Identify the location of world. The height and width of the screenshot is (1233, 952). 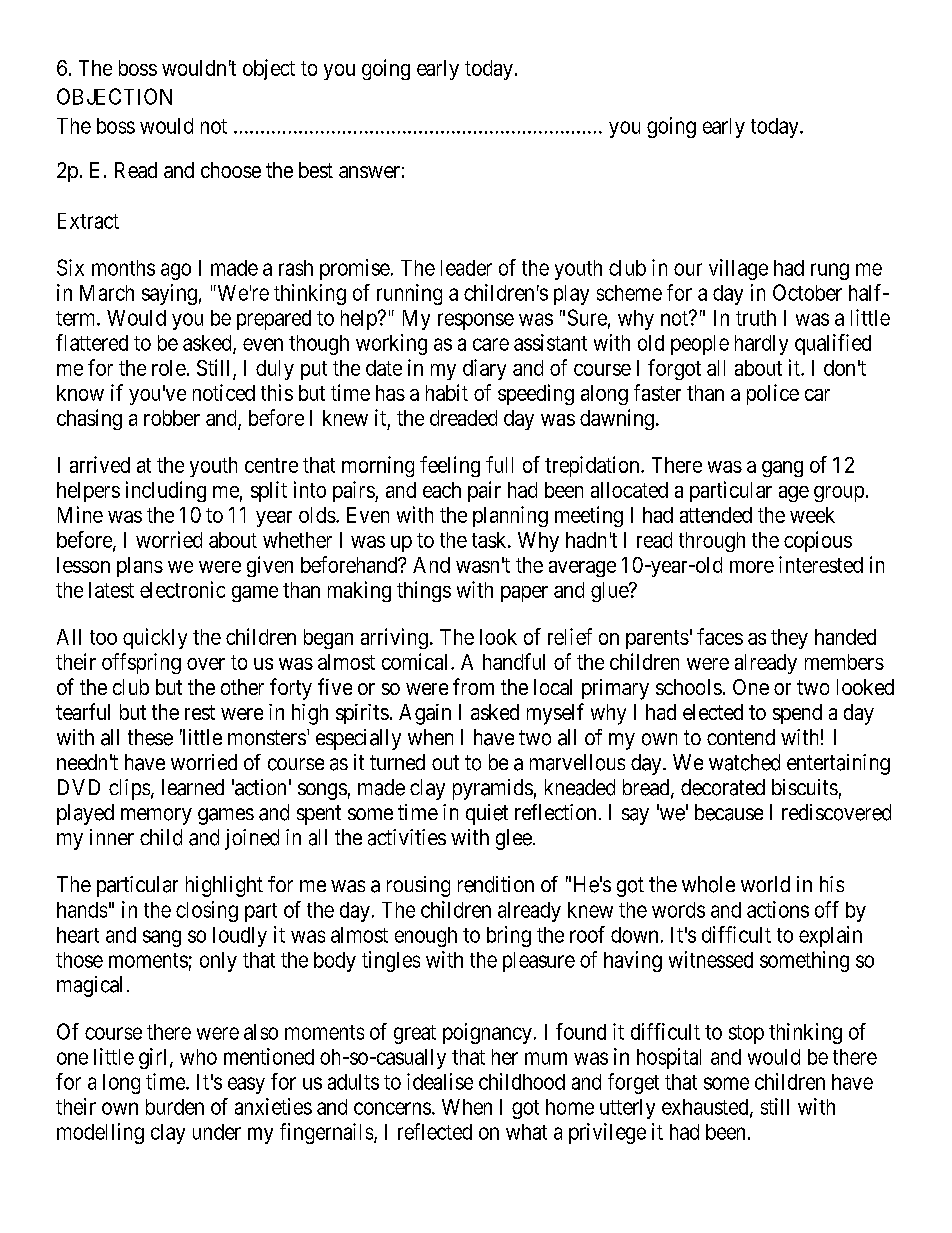
(765, 884).
